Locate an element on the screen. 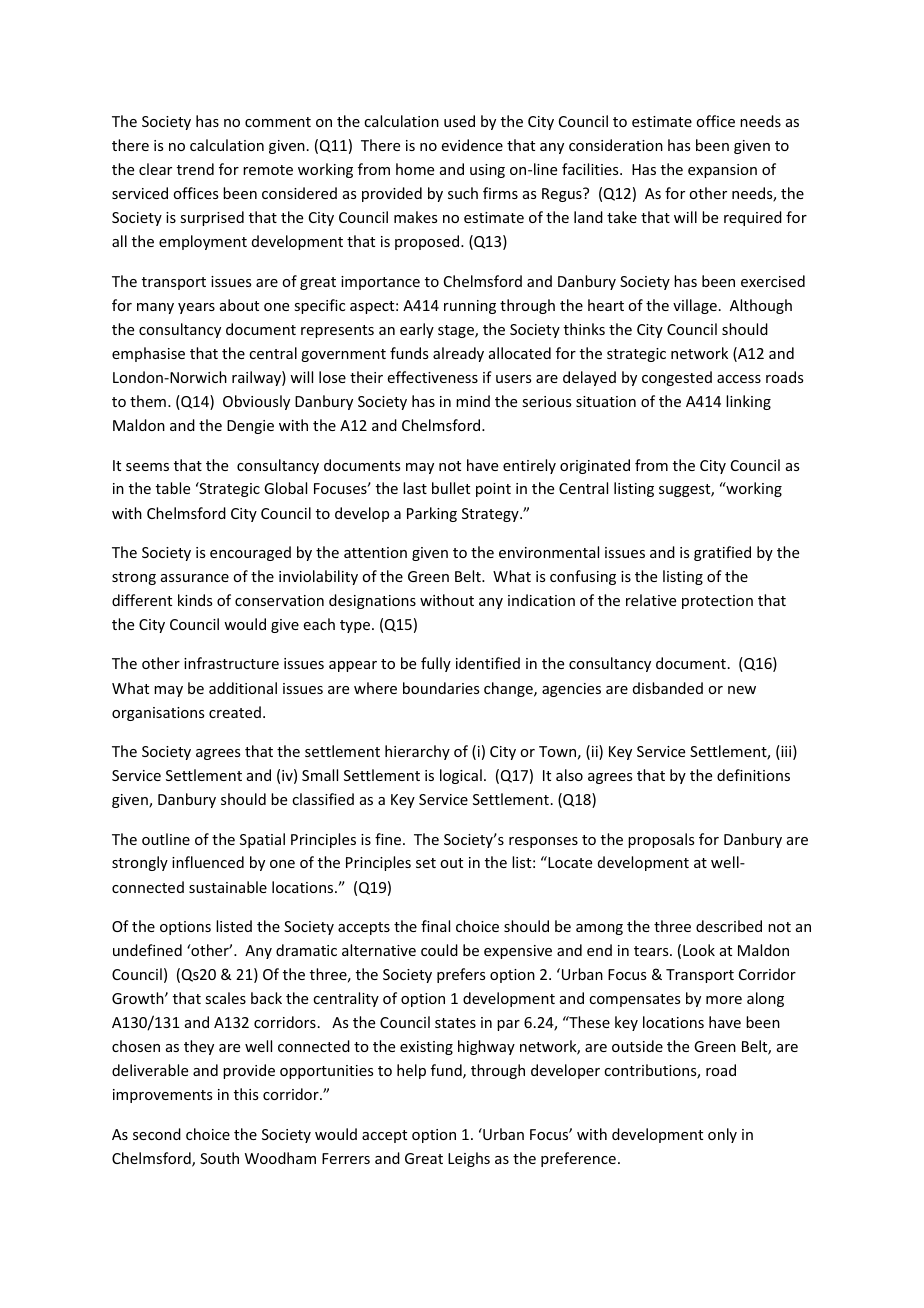 The height and width of the screenshot is (1308, 924). help is located at coordinates (411, 1071).
